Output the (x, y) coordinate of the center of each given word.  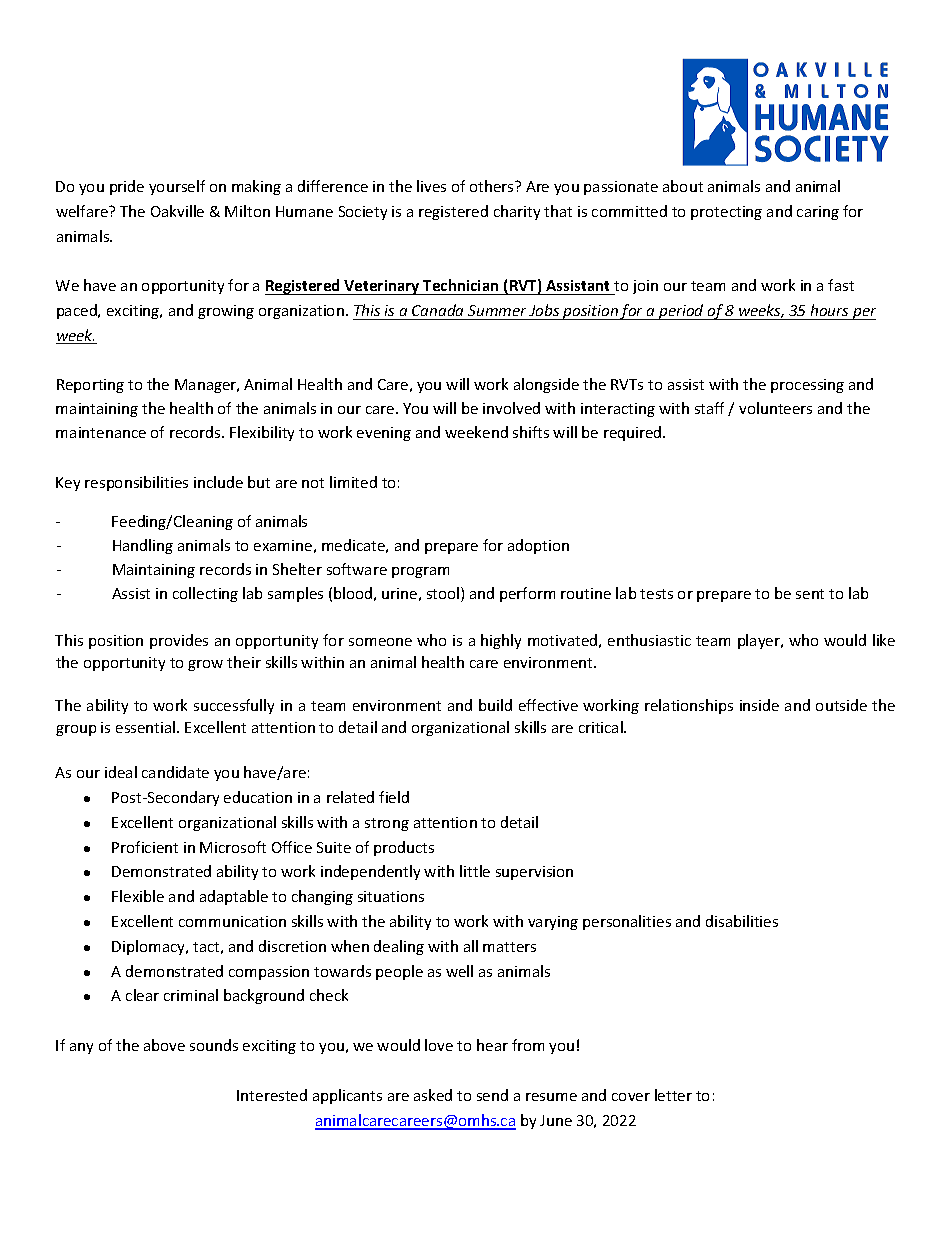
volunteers (775, 408)
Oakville (177, 211)
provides (179, 641)
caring (818, 213)
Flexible (138, 896)
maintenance (101, 432)
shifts (531, 432)
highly (501, 641)
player (760, 641)
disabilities (742, 921)
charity (517, 212)
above (164, 1045)
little (475, 871)
